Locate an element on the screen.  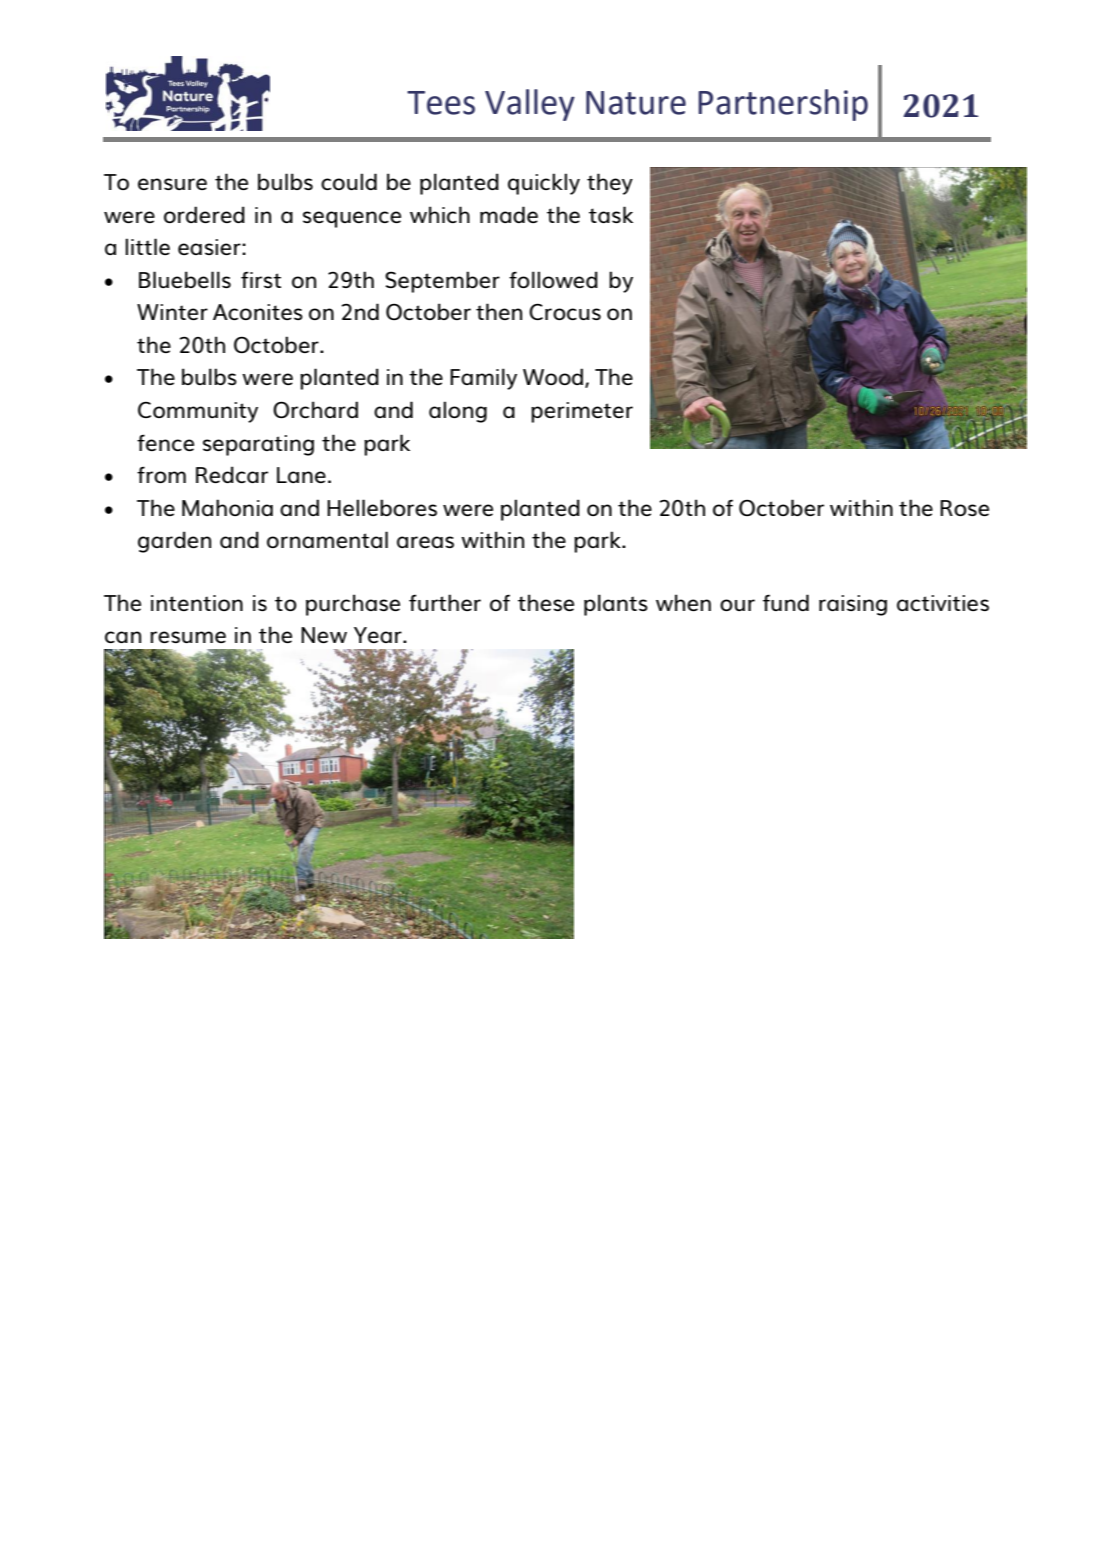
ensure is located at coordinates (172, 184).
